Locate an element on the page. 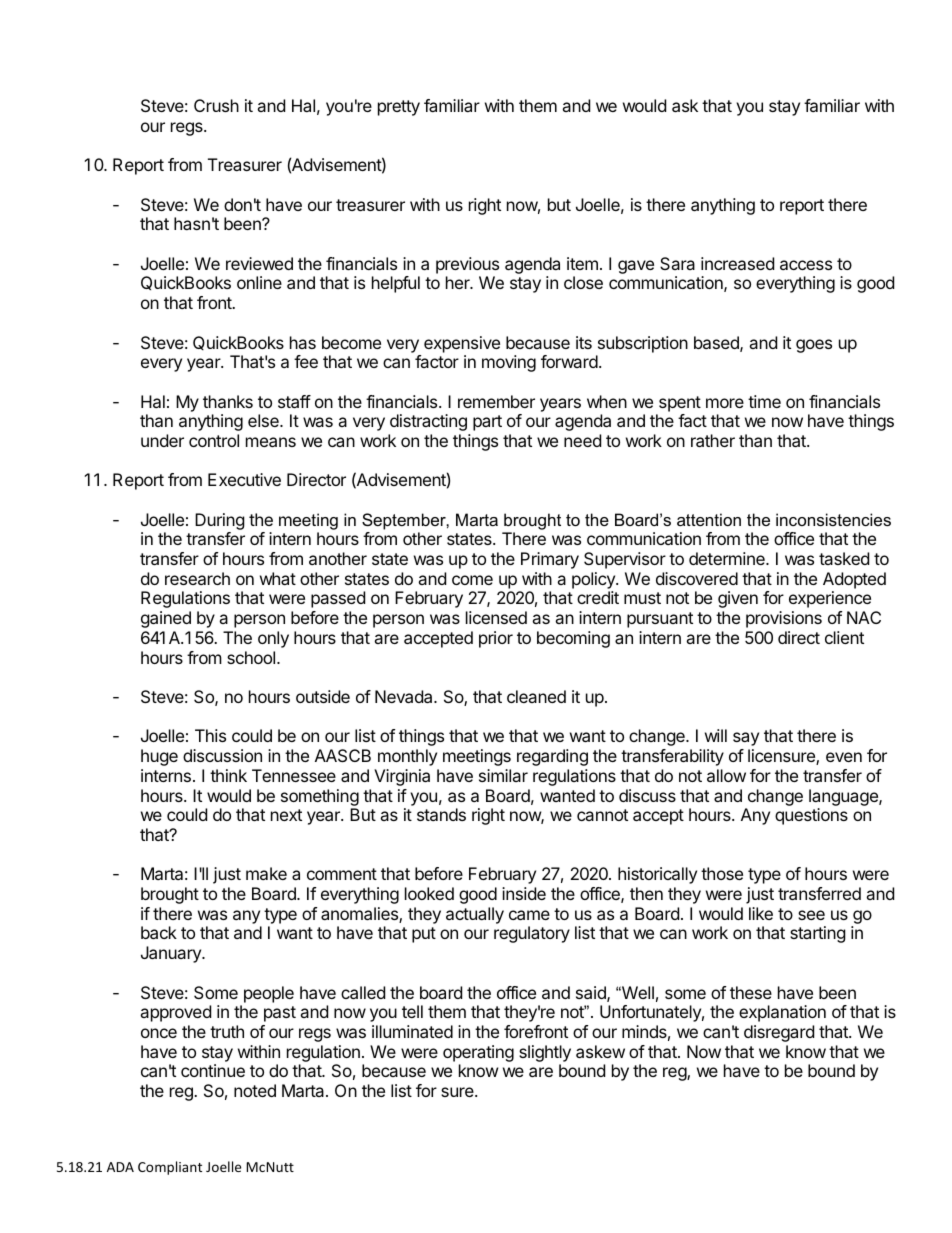 This image has height=1233, width=952. else is located at coordinates (264, 420).
